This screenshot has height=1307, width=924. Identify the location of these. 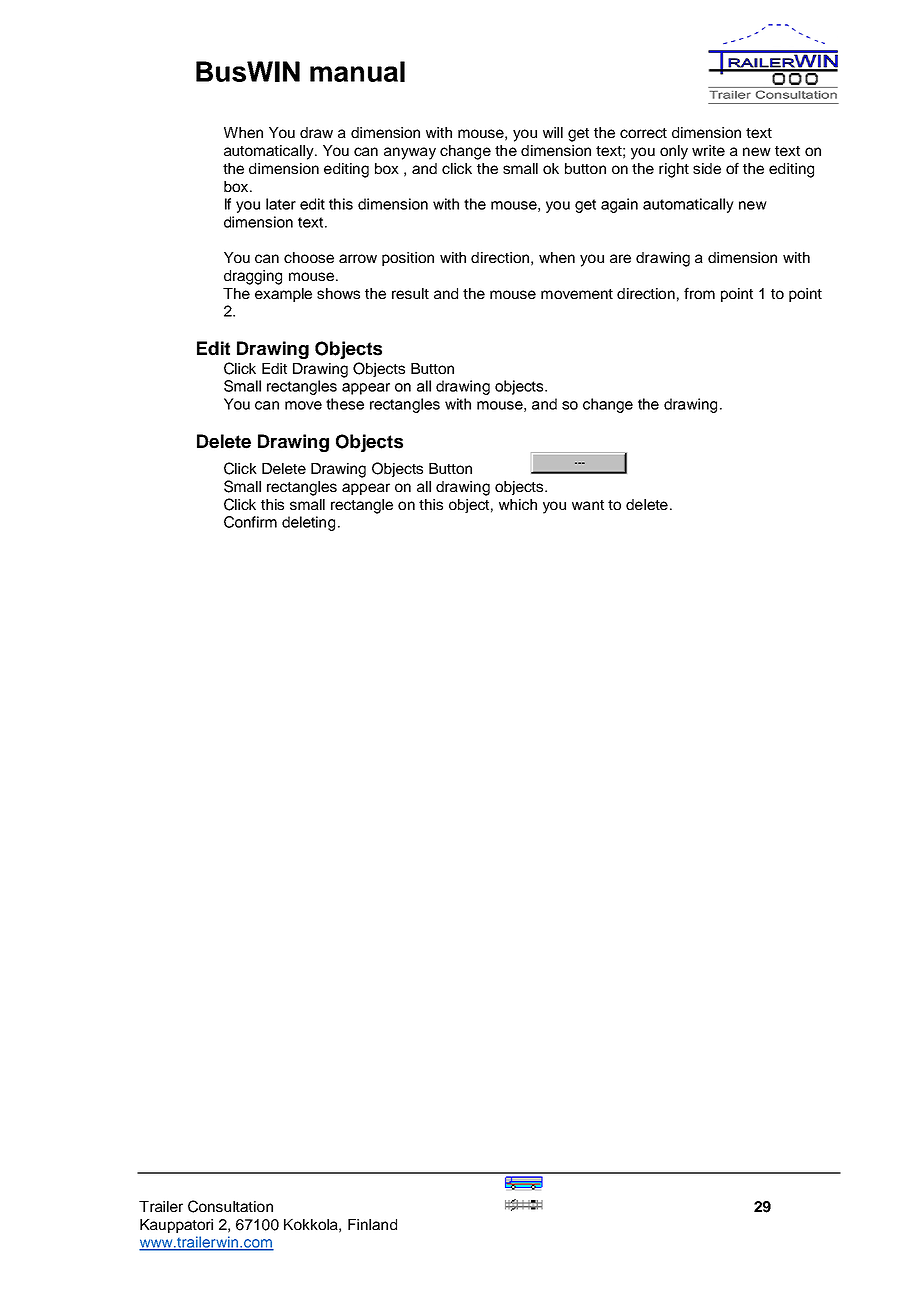
(345, 404).
